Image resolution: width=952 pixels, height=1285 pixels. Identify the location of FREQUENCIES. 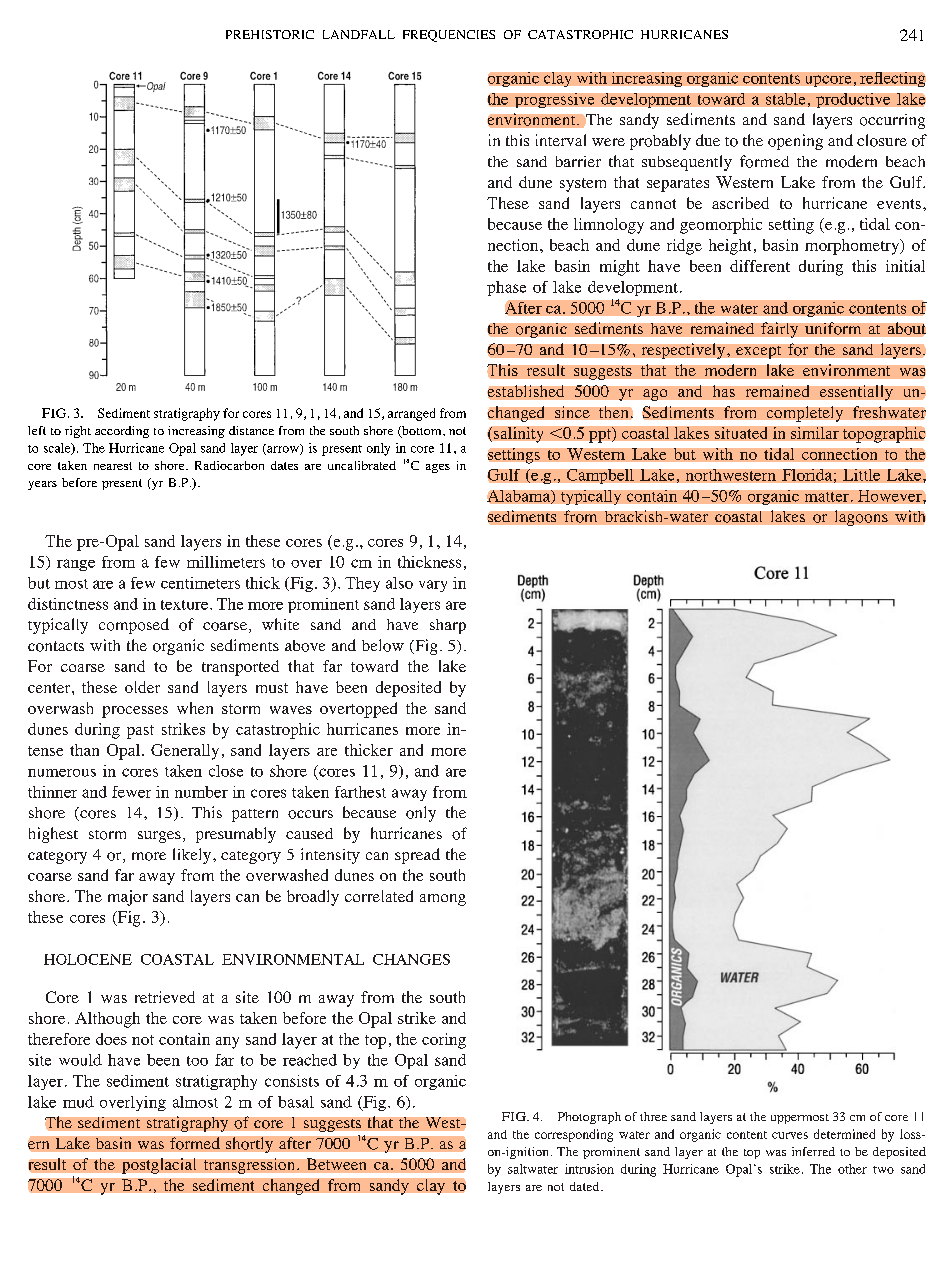
(449, 36).
